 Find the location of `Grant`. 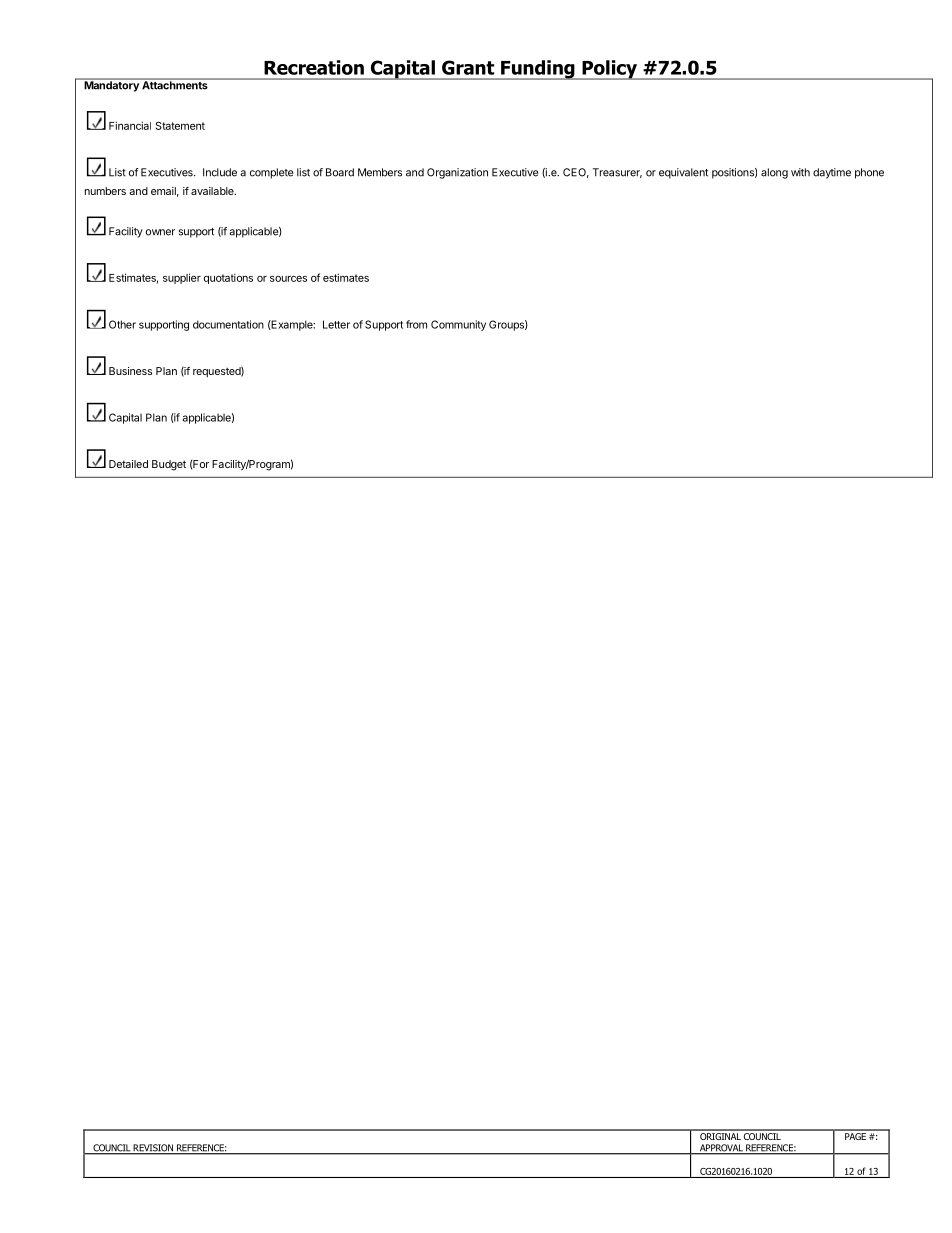

Grant is located at coordinates (468, 67).
